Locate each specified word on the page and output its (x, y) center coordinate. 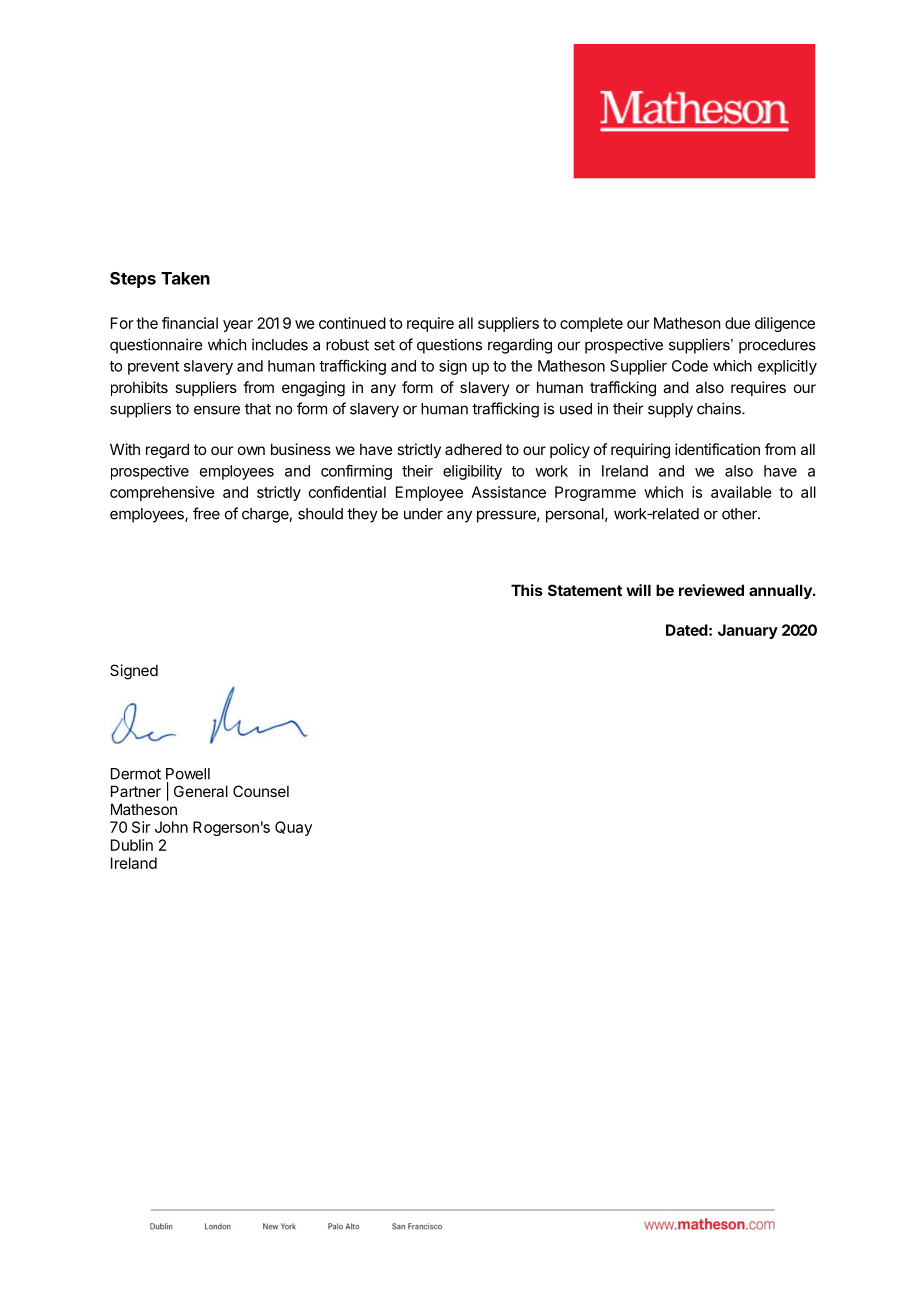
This (527, 590)
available (741, 492)
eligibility (472, 472)
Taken (185, 278)
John (171, 827)
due (737, 323)
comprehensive (162, 493)
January (748, 631)
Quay (293, 828)
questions (449, 346)
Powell (188, 774)
